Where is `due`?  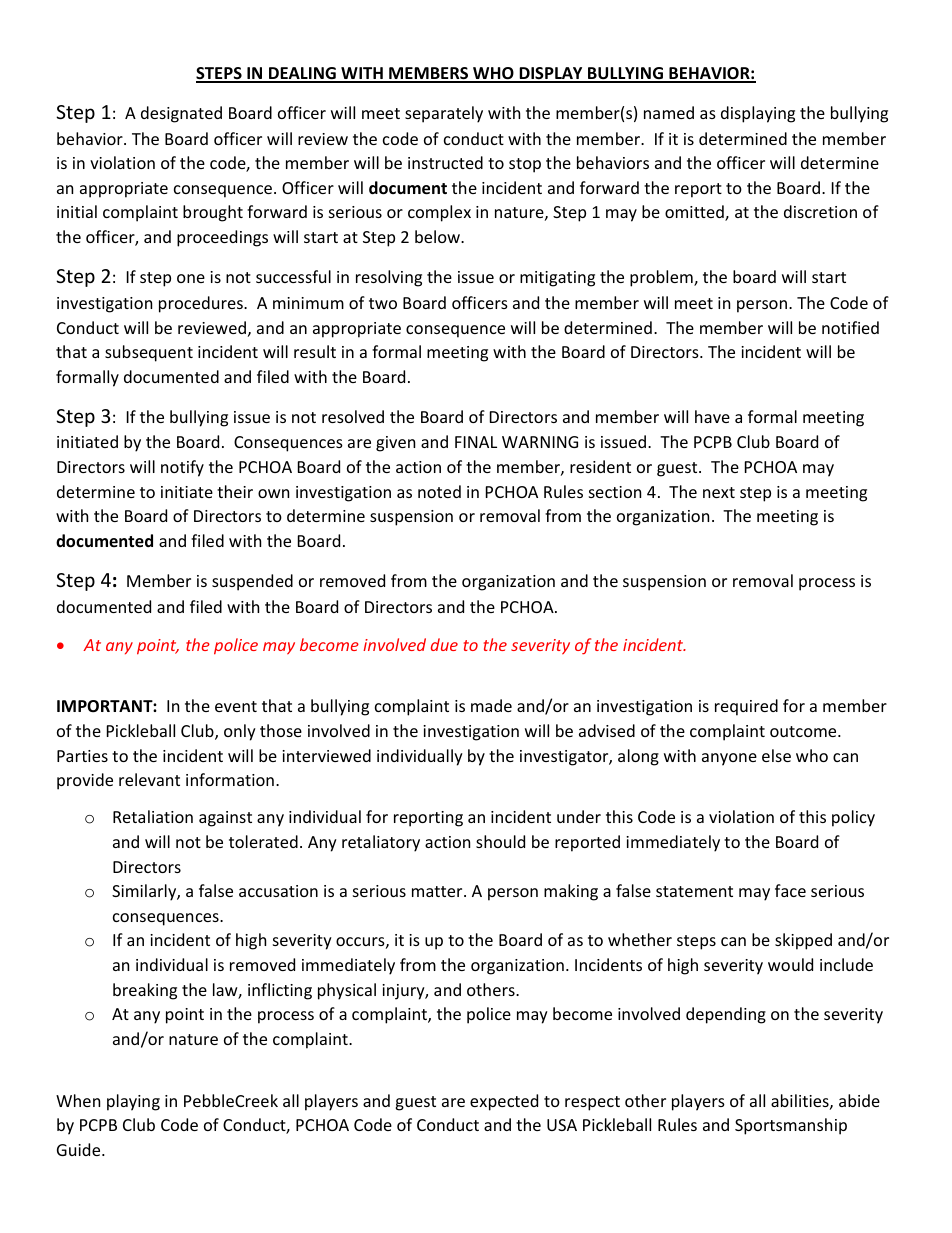 due is located at coordinates (444, 644).
